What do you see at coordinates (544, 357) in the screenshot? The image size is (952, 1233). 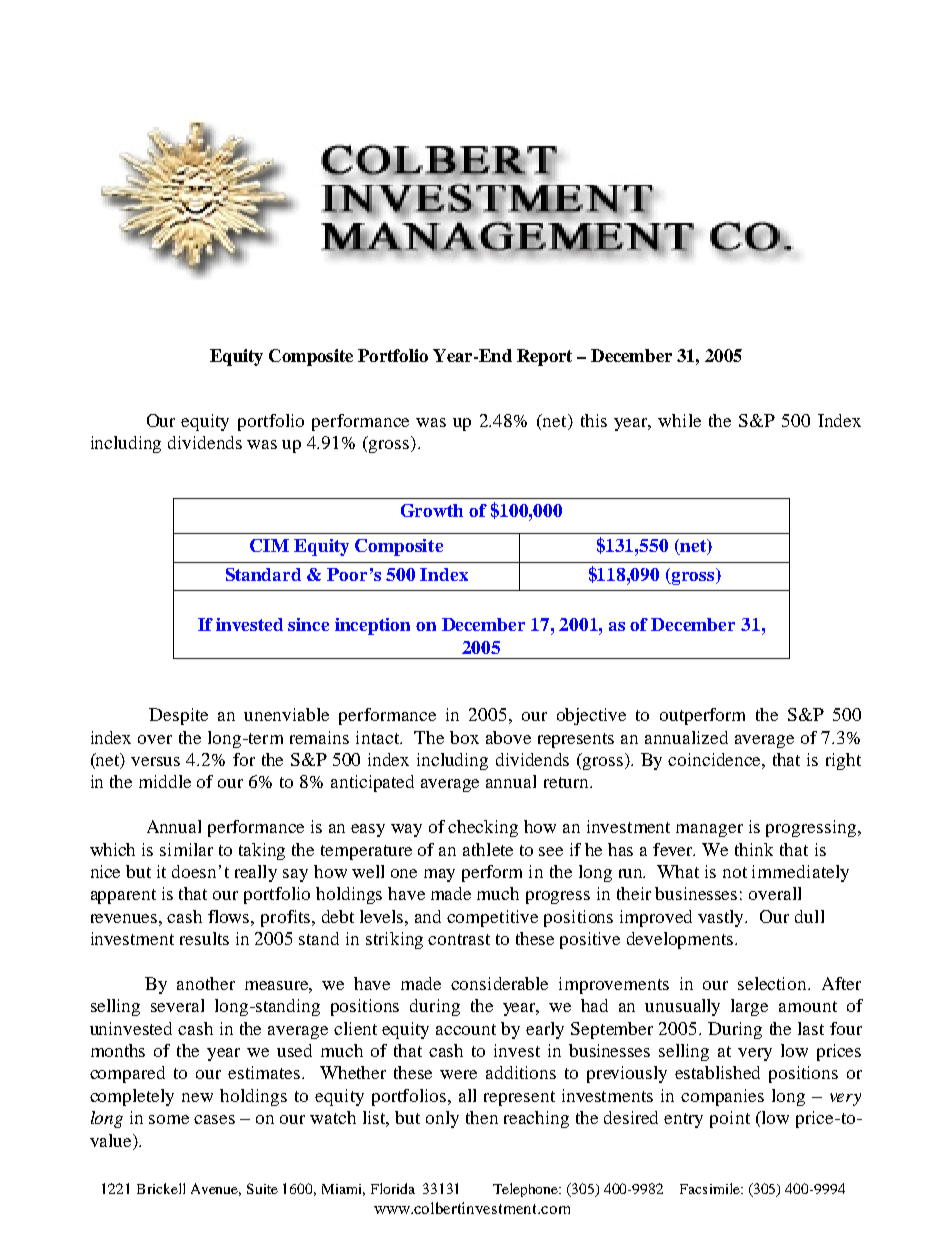 I see `Report` at bounding box center [544, 357].
